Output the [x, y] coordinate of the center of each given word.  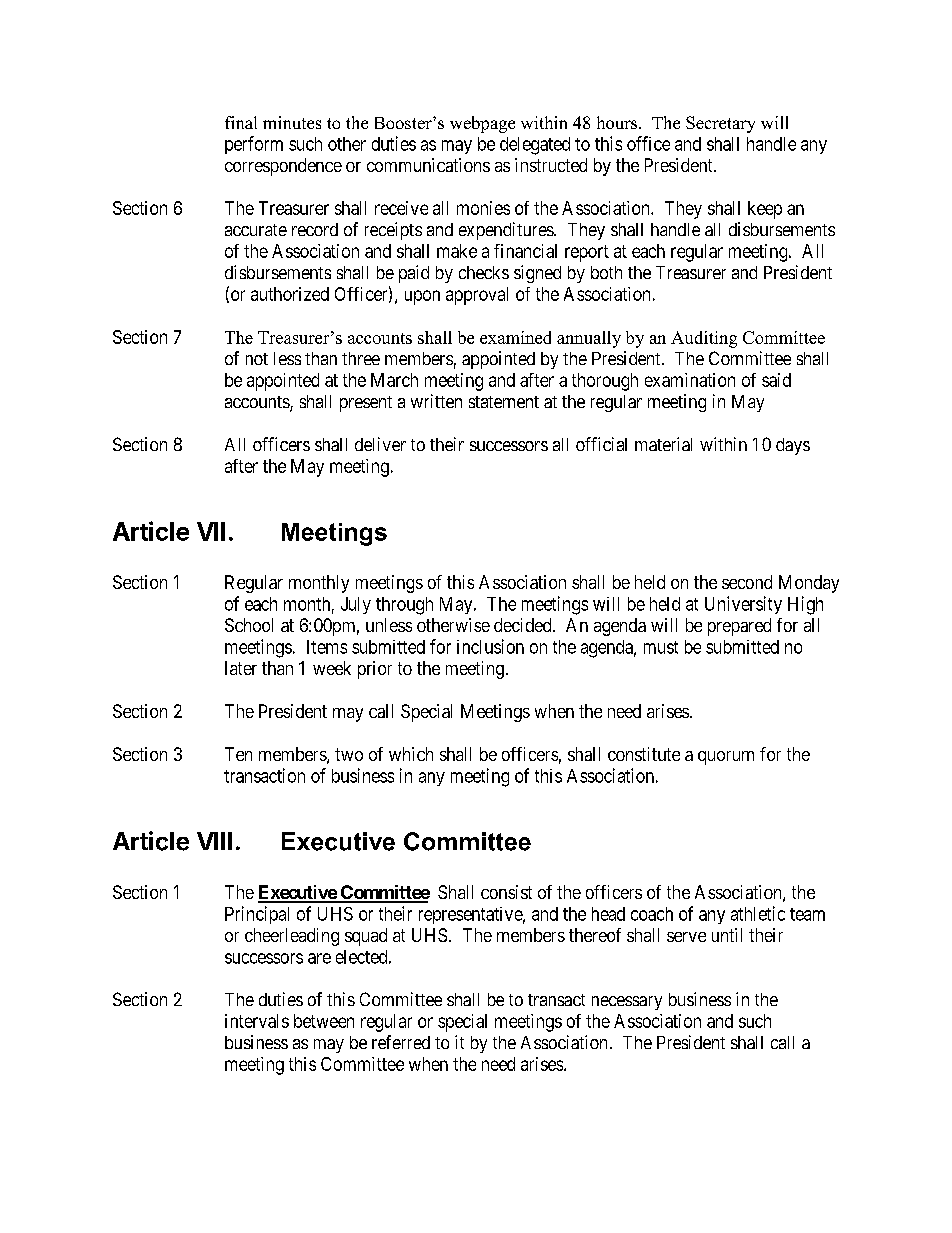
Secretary [720, 124]
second [747, 582]
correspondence [283, 167]
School [249, 625]
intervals [257, 1021]
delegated [535, 146]
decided [524, 625]
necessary [627, 1003]
